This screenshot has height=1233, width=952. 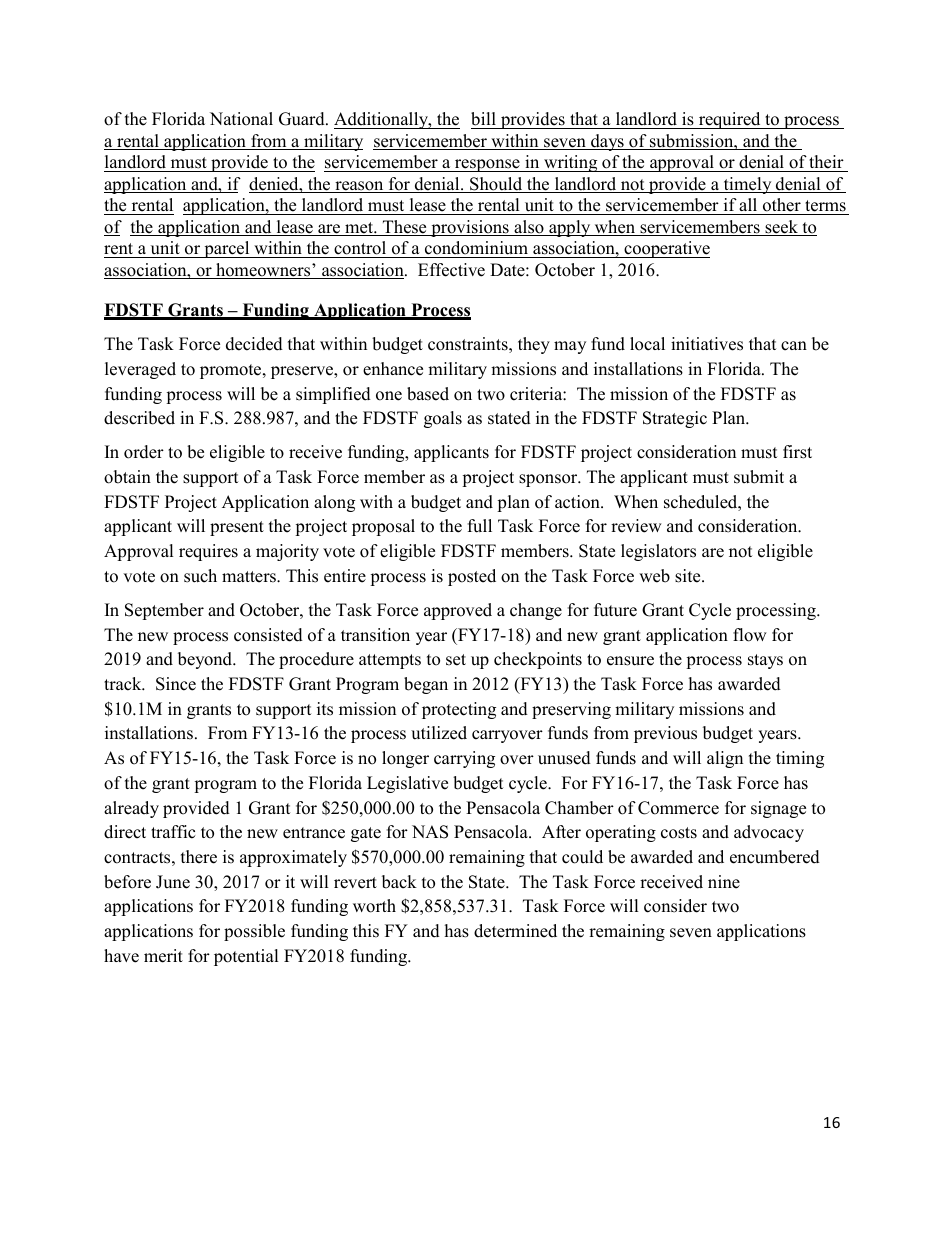 I want to click on goals, so click(x=443, y=419).
